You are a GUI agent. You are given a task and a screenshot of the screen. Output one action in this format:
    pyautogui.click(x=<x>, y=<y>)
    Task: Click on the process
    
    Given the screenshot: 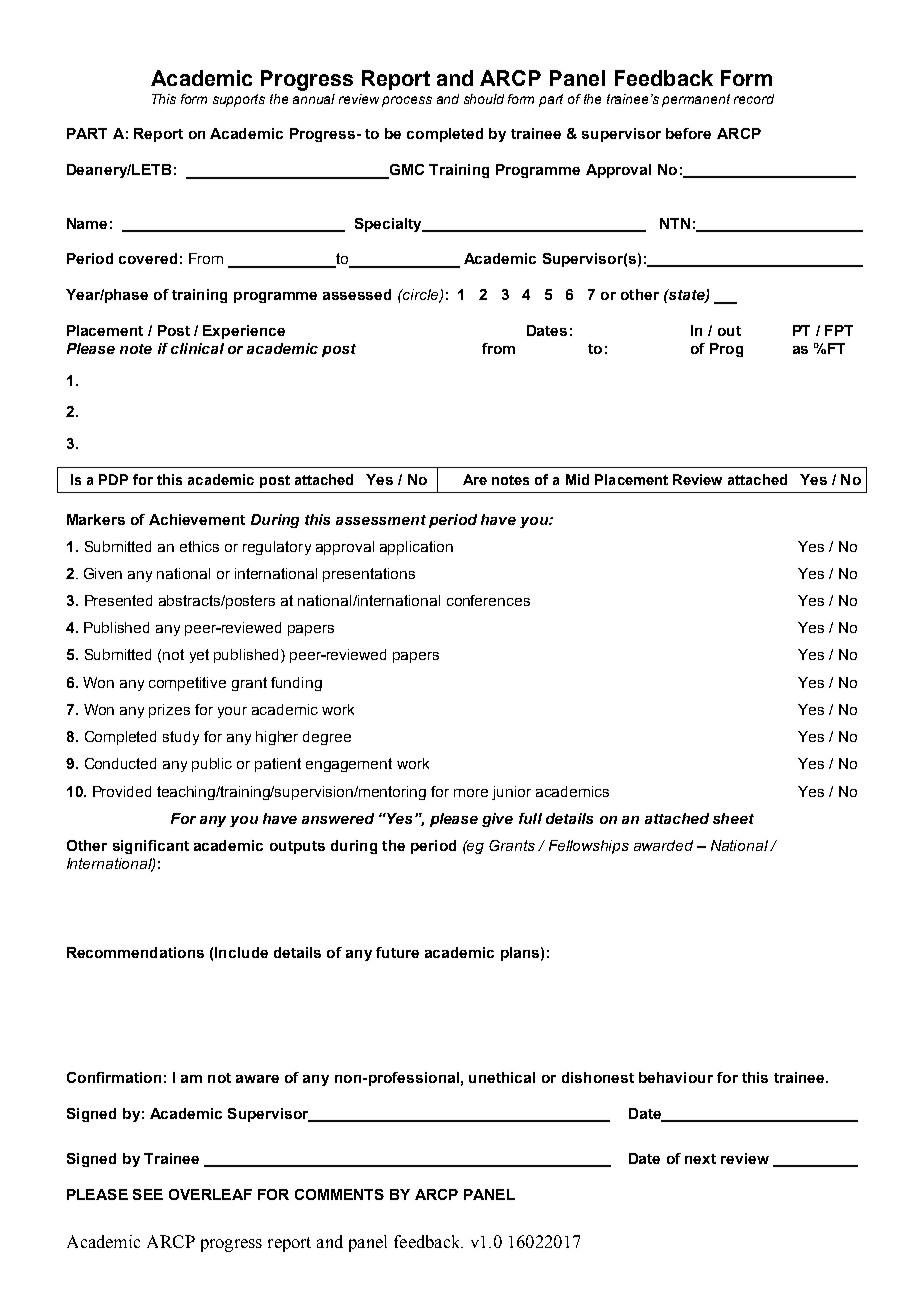 What is the action you would take?
    pyautogui.click(x=407, y=101)
